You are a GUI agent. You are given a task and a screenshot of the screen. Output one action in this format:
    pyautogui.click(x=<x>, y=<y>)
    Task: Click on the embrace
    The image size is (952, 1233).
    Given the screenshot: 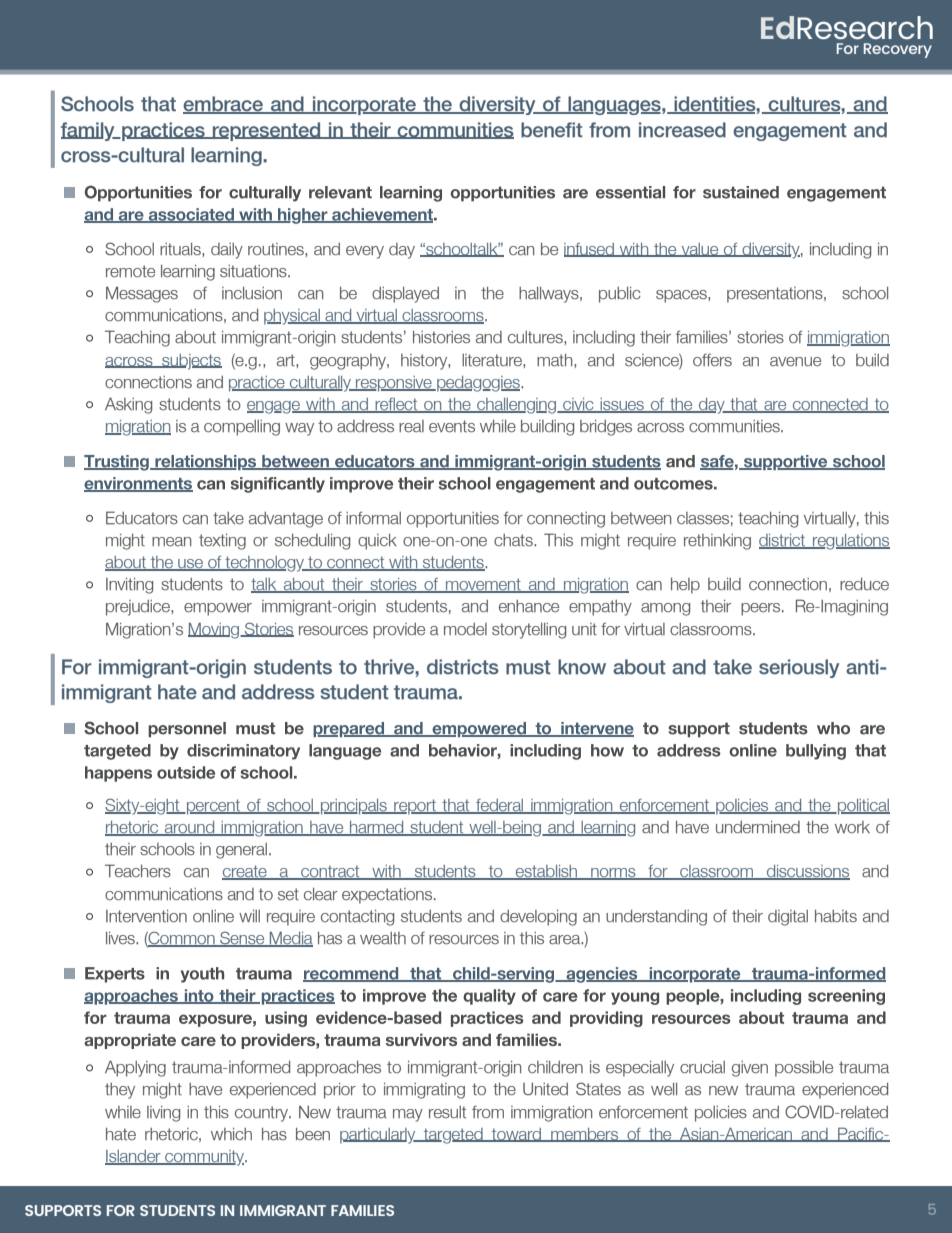 What is the action you would take?
    pyautogui.click(x=224, y=105)
